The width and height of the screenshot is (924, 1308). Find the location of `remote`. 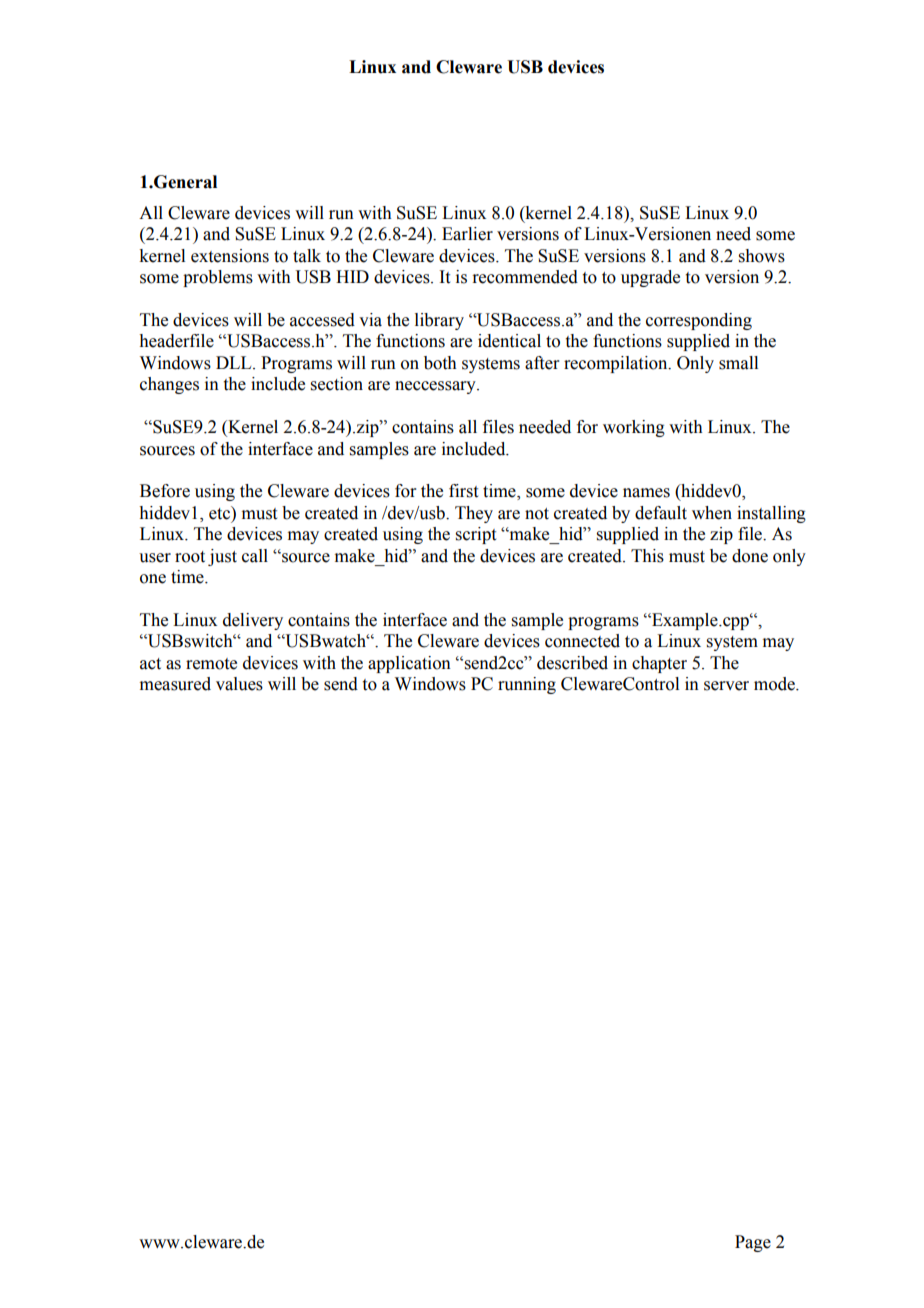

remote is located at coordinates (211, 664).
